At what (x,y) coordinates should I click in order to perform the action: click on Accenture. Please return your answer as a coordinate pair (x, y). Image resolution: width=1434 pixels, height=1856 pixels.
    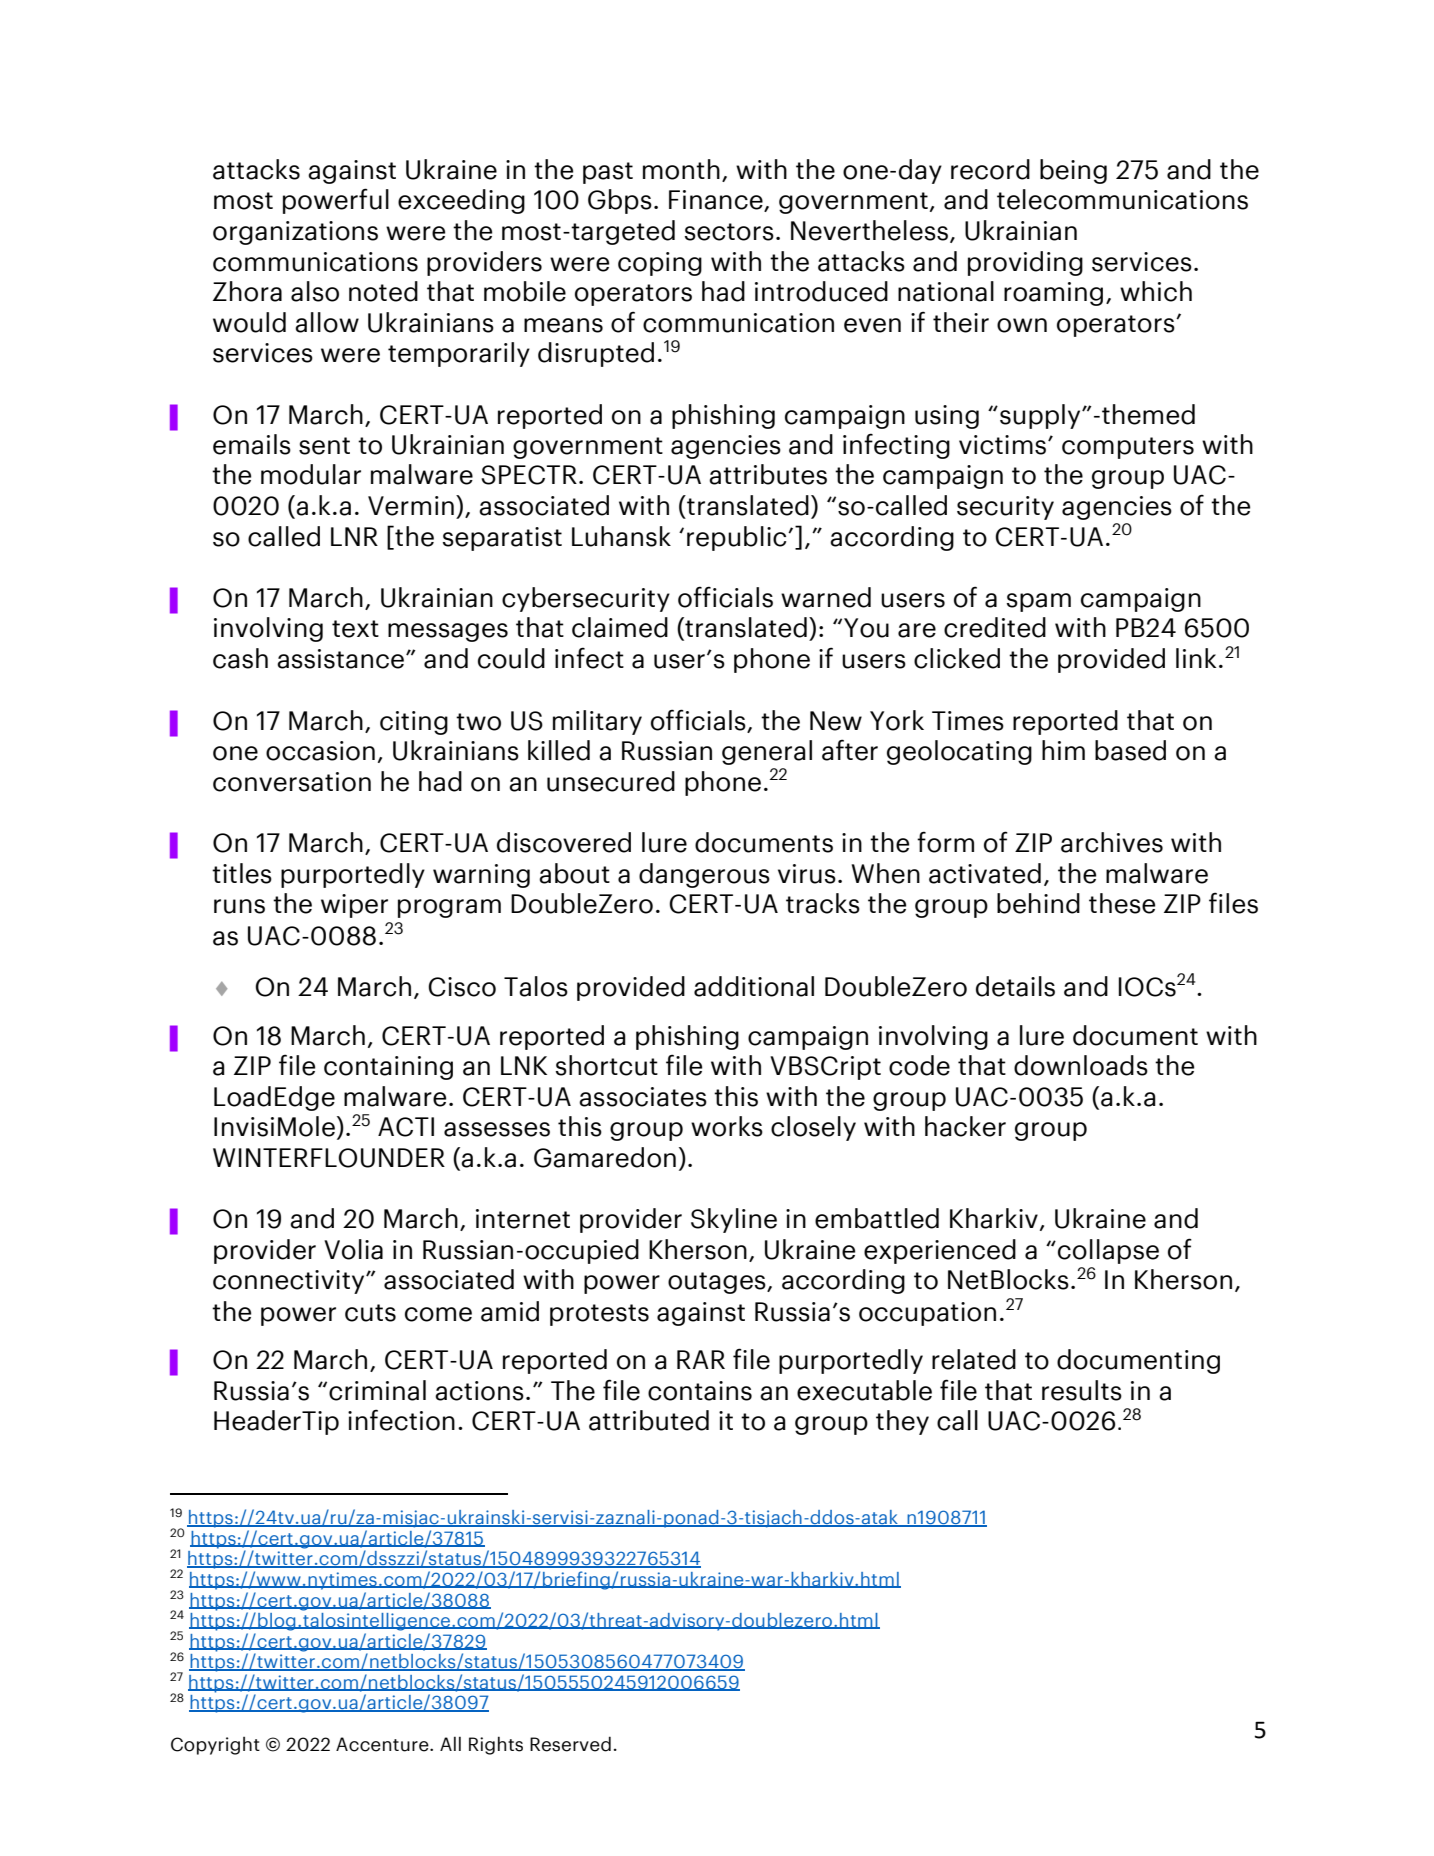
    Looking at the image, I should click on (383, 1744).
